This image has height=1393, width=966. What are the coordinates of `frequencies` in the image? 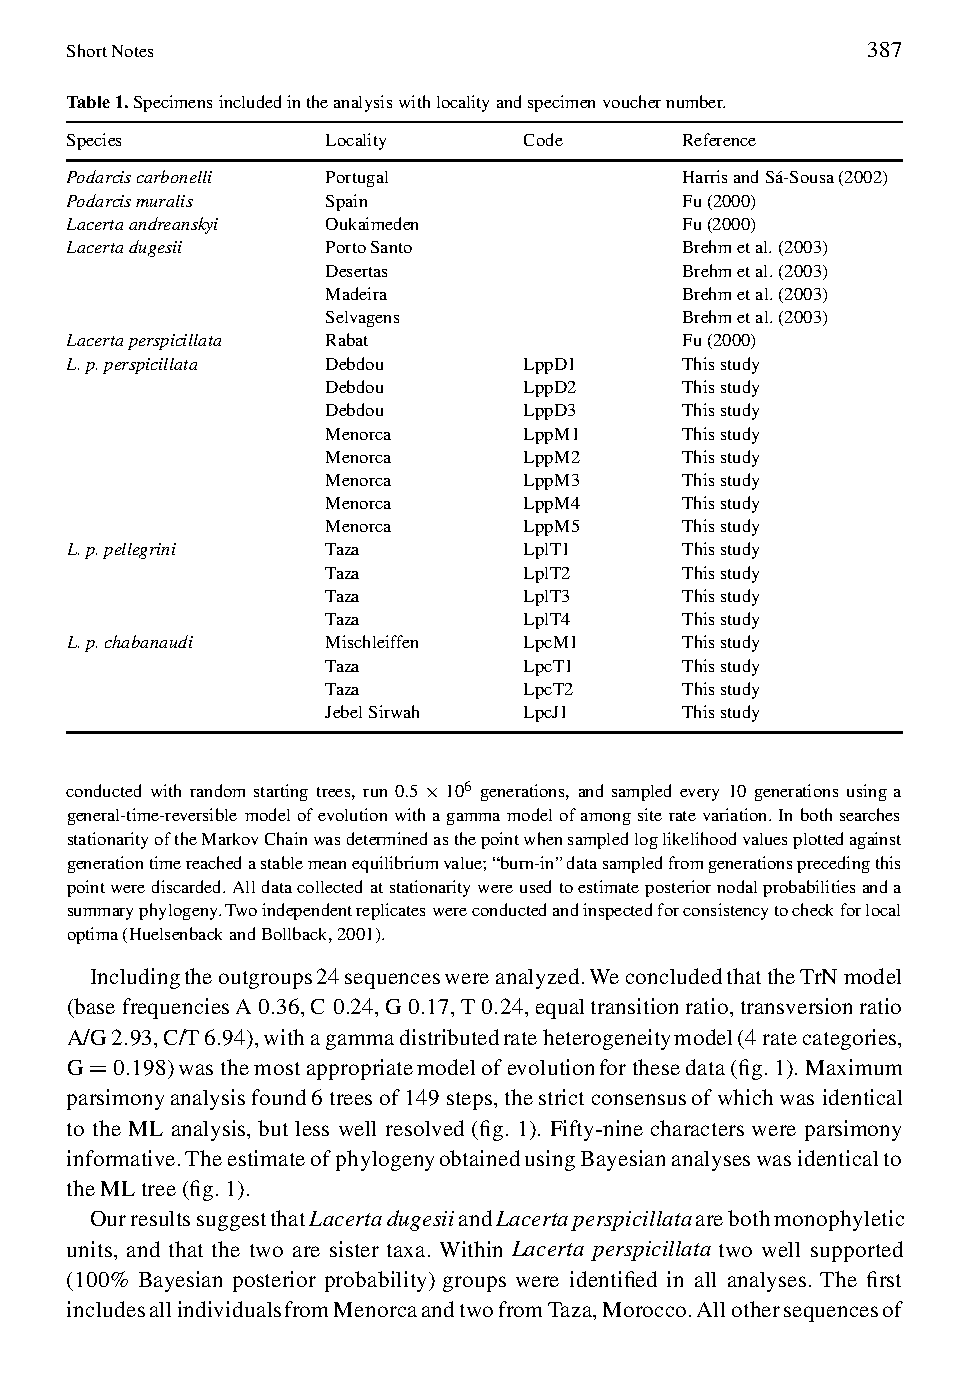 It's located at (176, 1008).
